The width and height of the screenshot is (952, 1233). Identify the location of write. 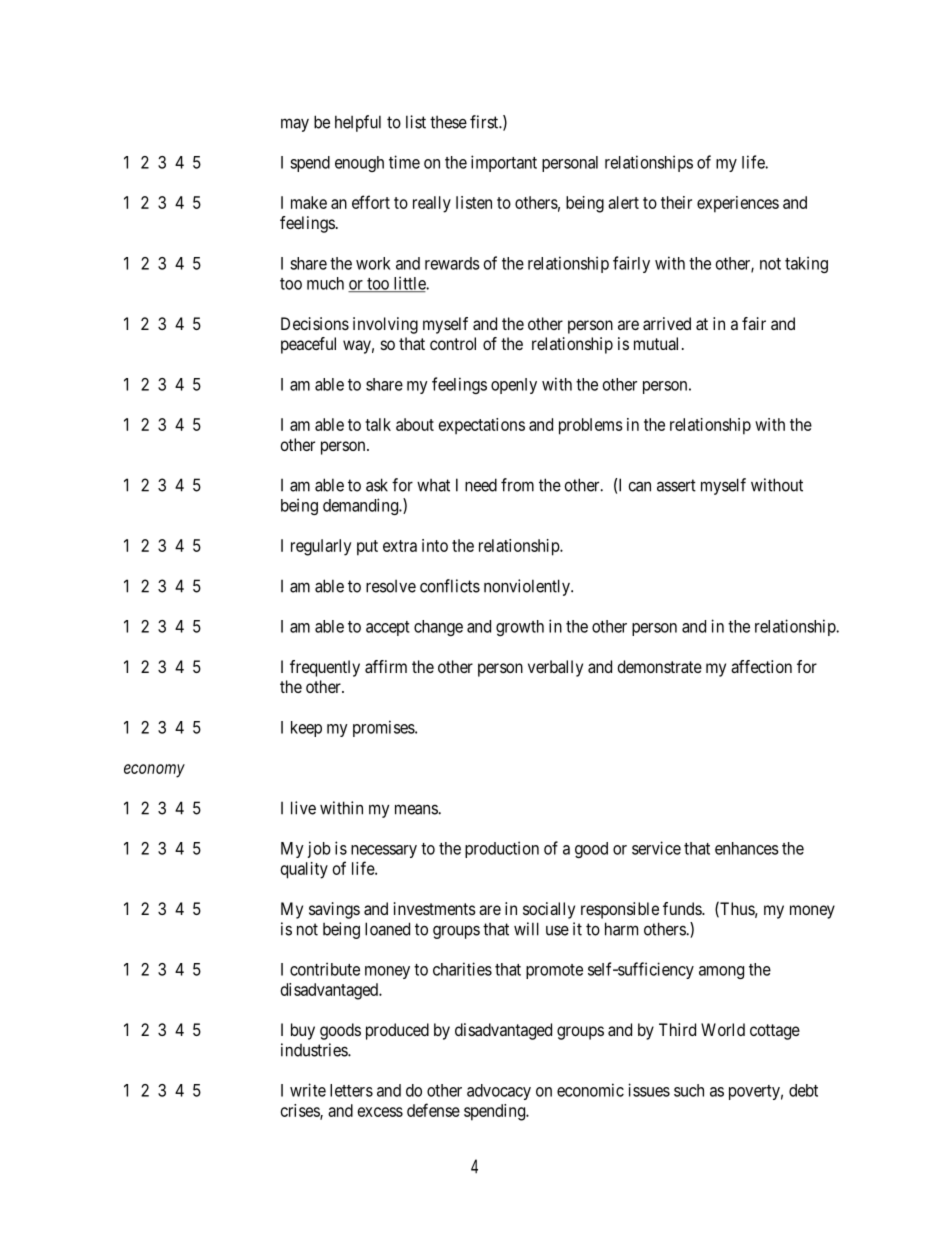
(308, 1090).
